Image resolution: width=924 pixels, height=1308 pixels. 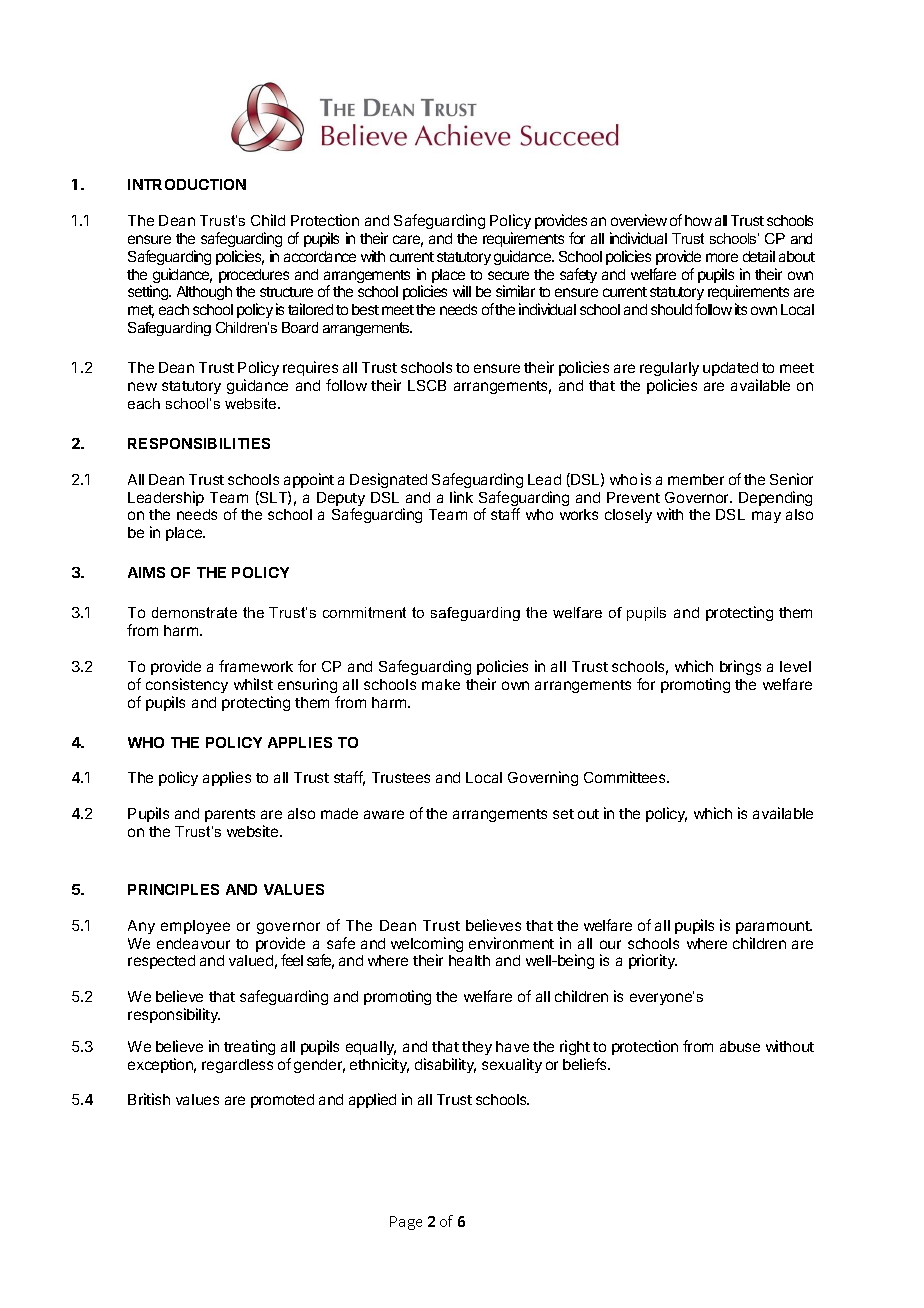 What do you see at coordinates (696, 479) in the screenshot?
I see `member` at bounding box center [696, 479].
